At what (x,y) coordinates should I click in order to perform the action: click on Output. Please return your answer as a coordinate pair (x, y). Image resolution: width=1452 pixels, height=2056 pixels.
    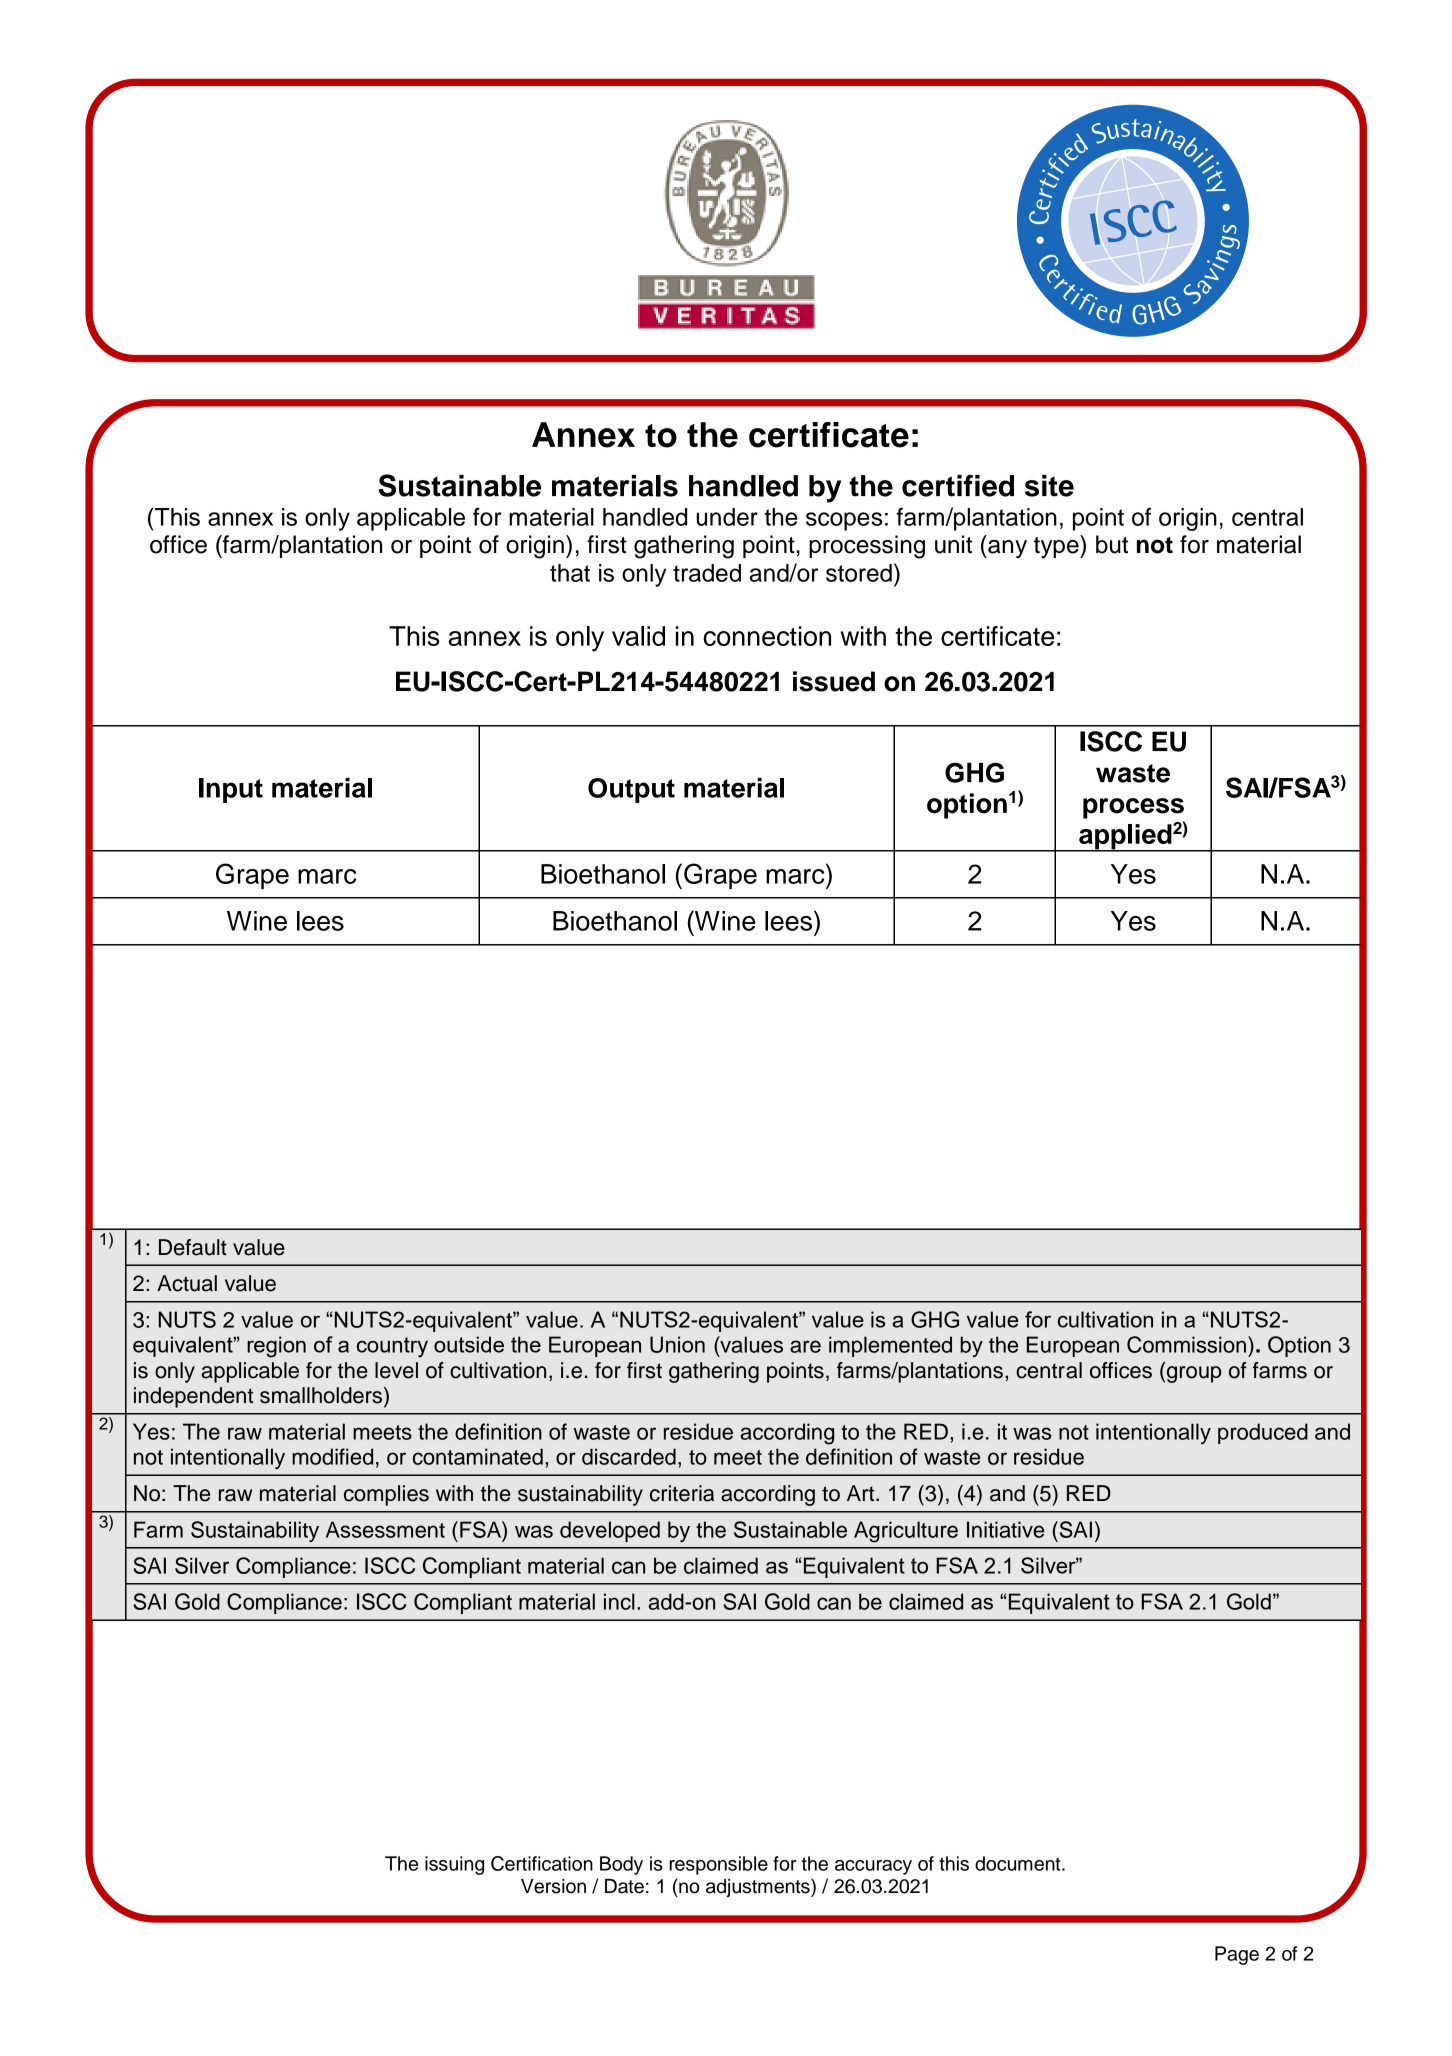
    Looking at the image, I should click on (631, 790).
